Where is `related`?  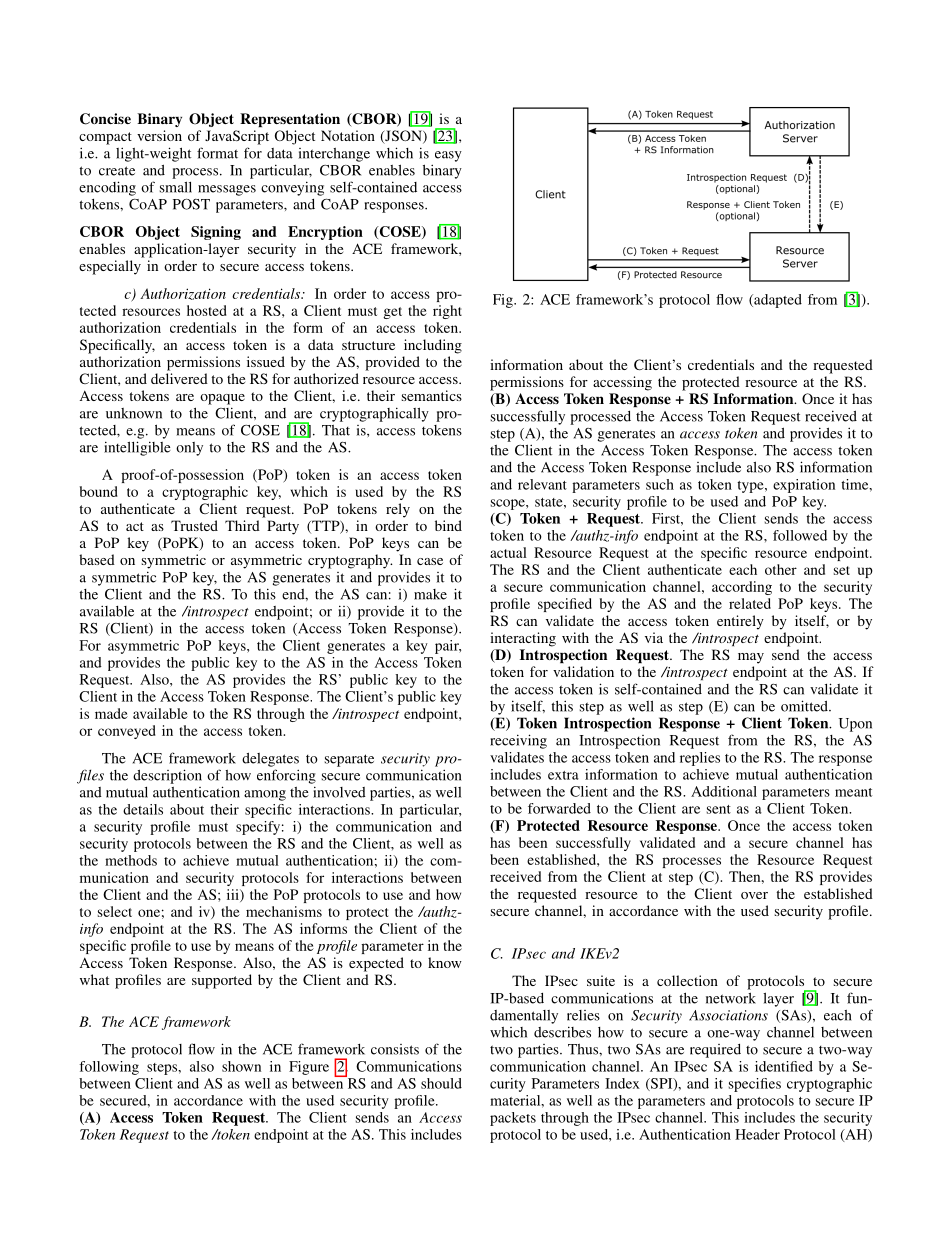 related is located at coordinates (750, 603).
